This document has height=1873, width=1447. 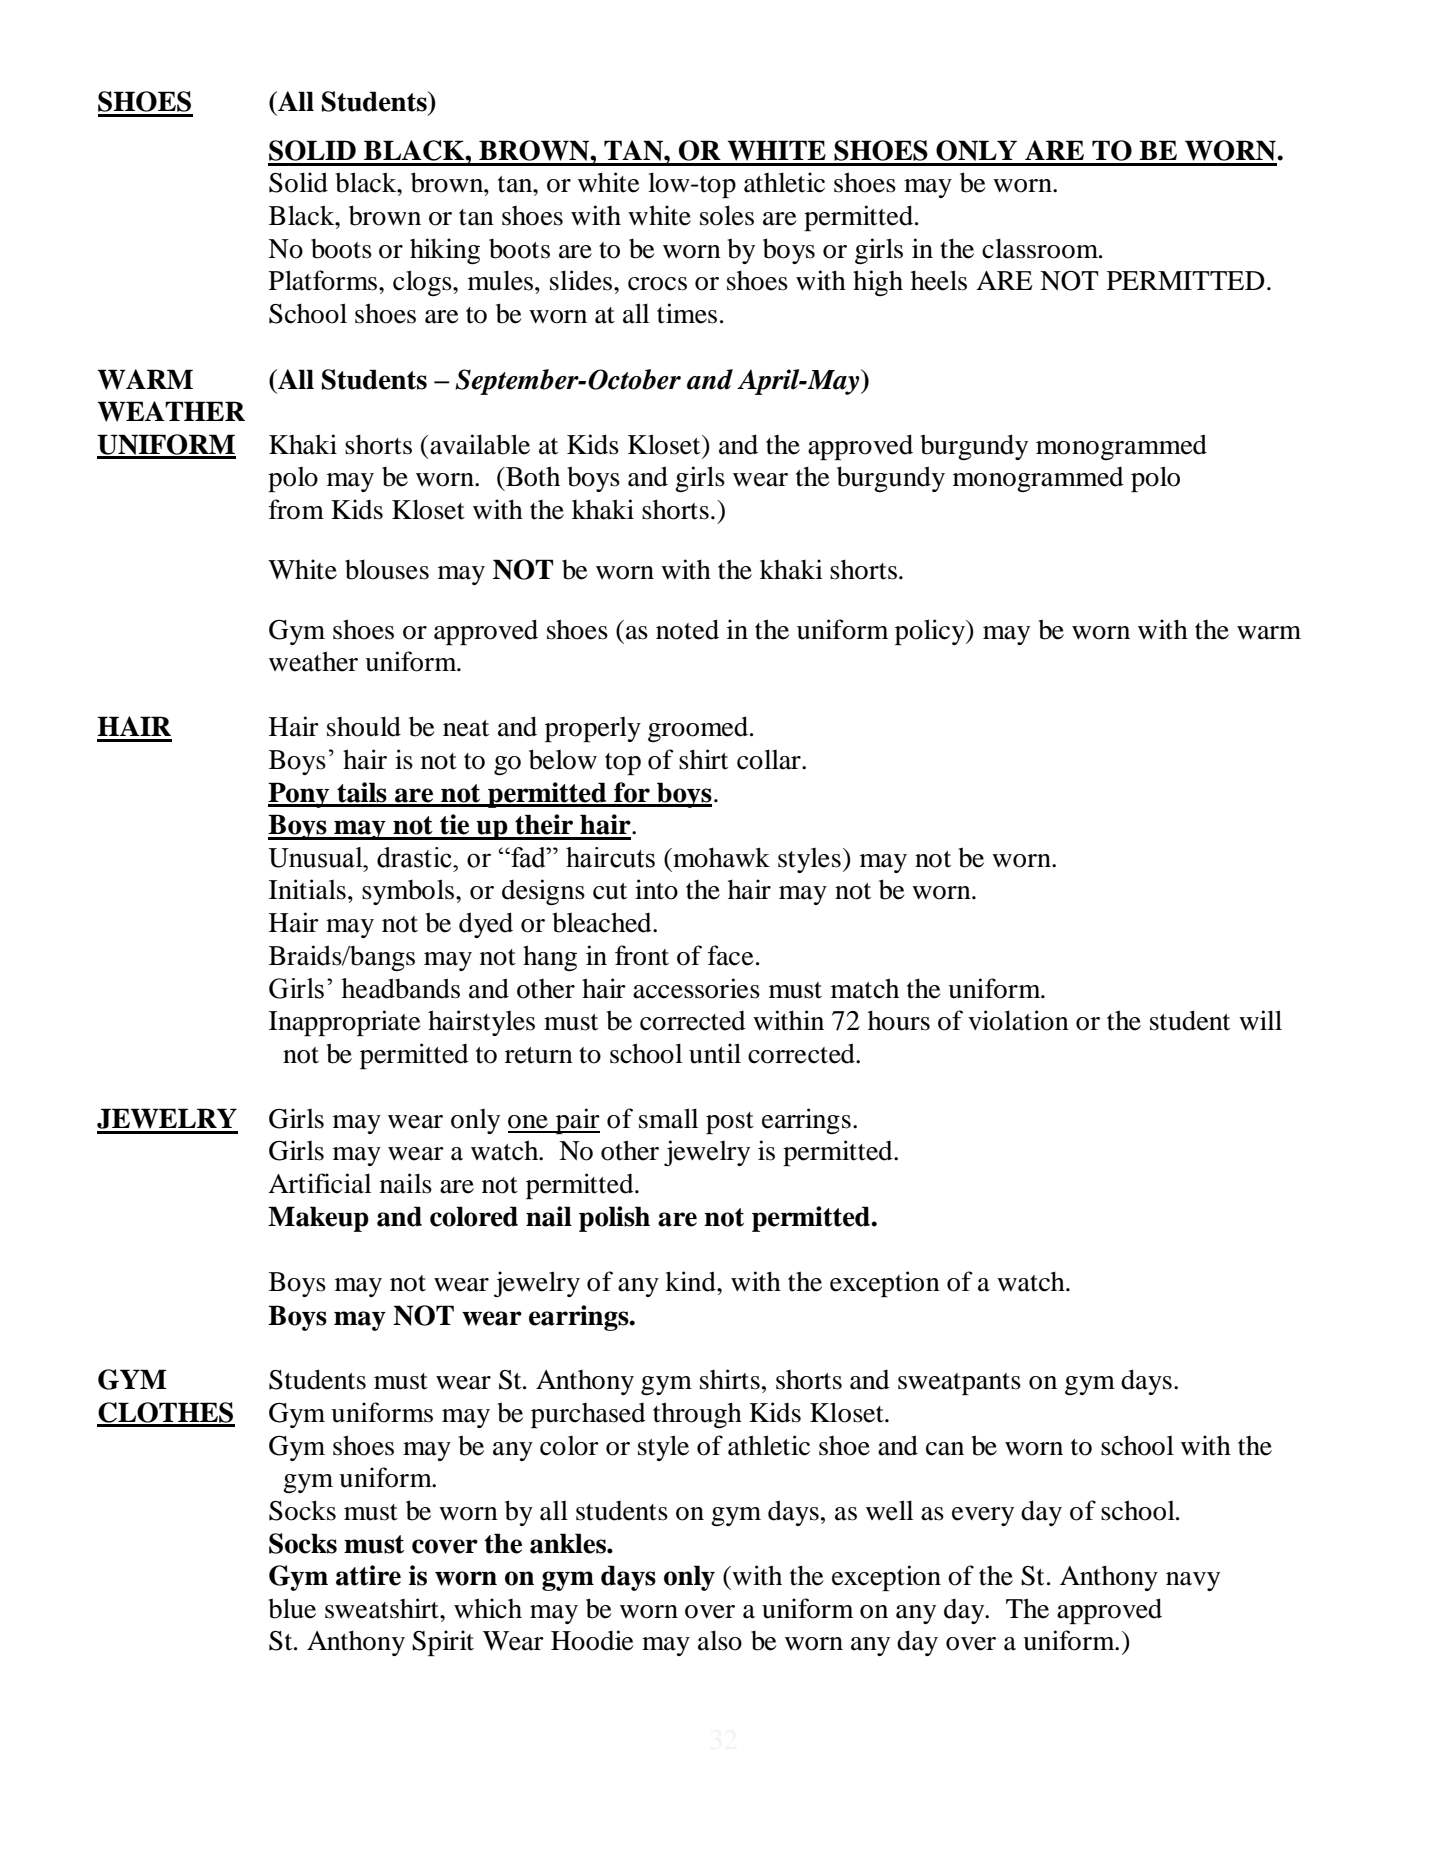 What do you see at coordinates (1193, 1581) in the document?
I see `navy` at bounding box center [1193, 1581].
